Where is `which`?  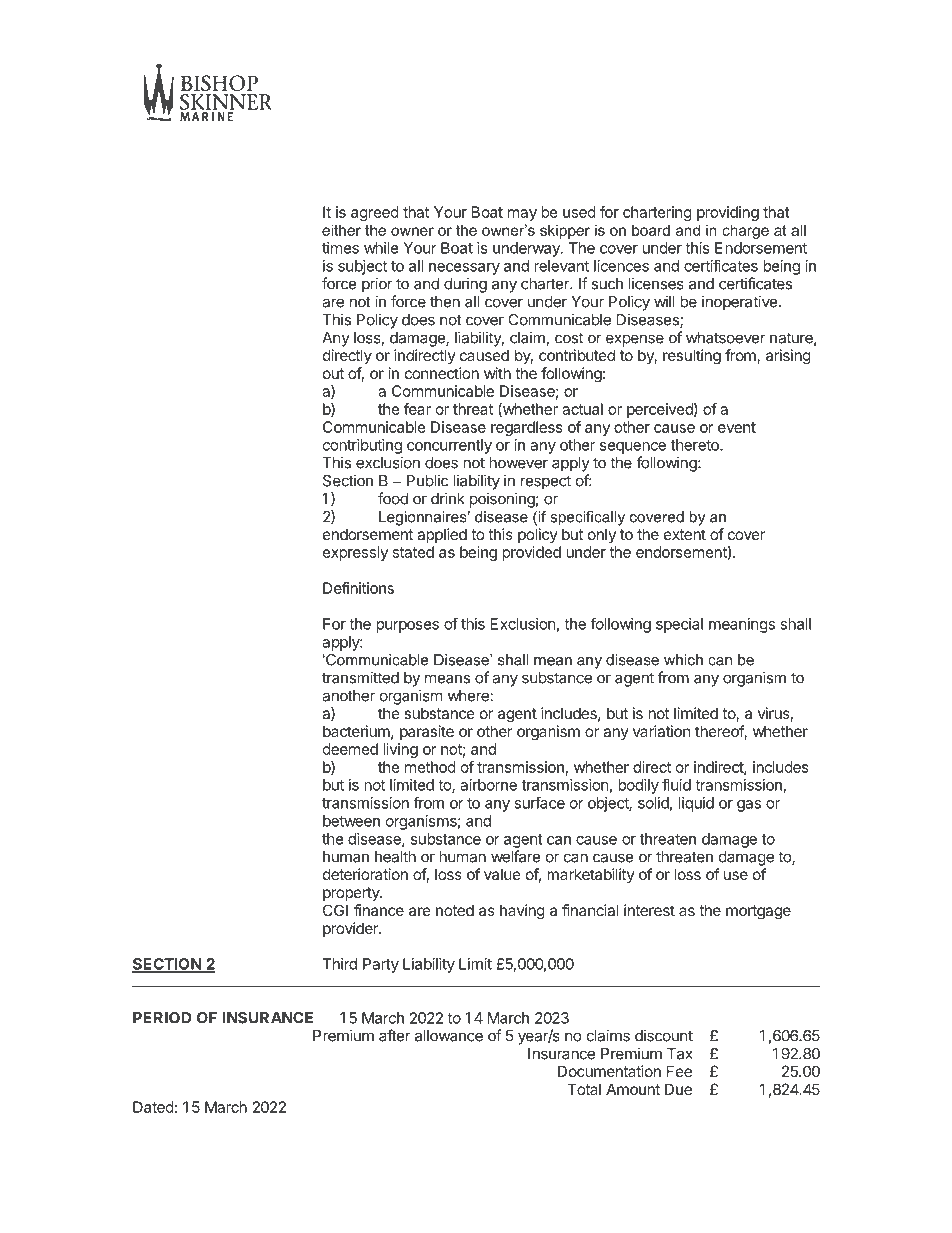 which is located at coordinates (683, 660).
